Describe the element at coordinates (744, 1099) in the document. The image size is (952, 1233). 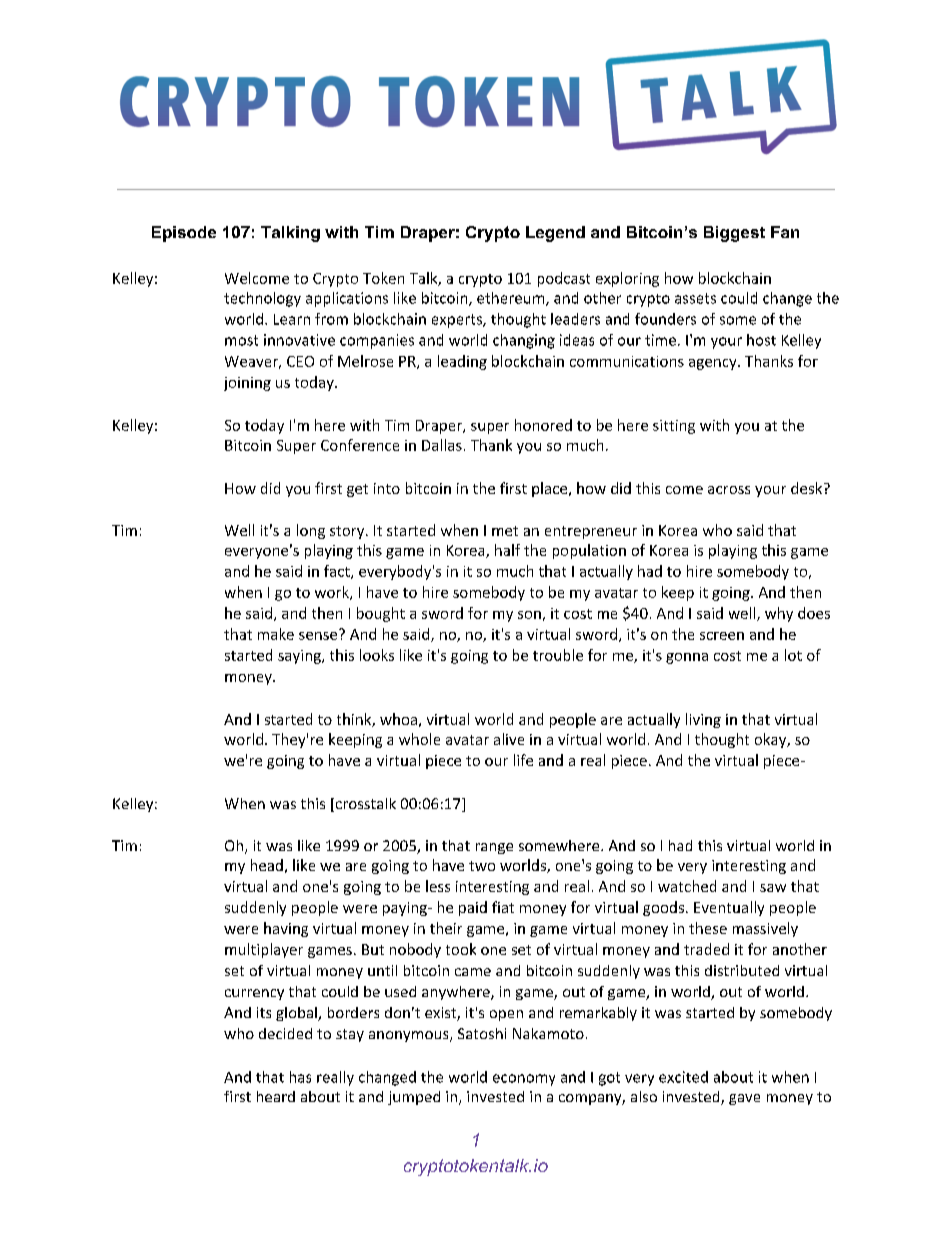
I see `gave` at that location.
